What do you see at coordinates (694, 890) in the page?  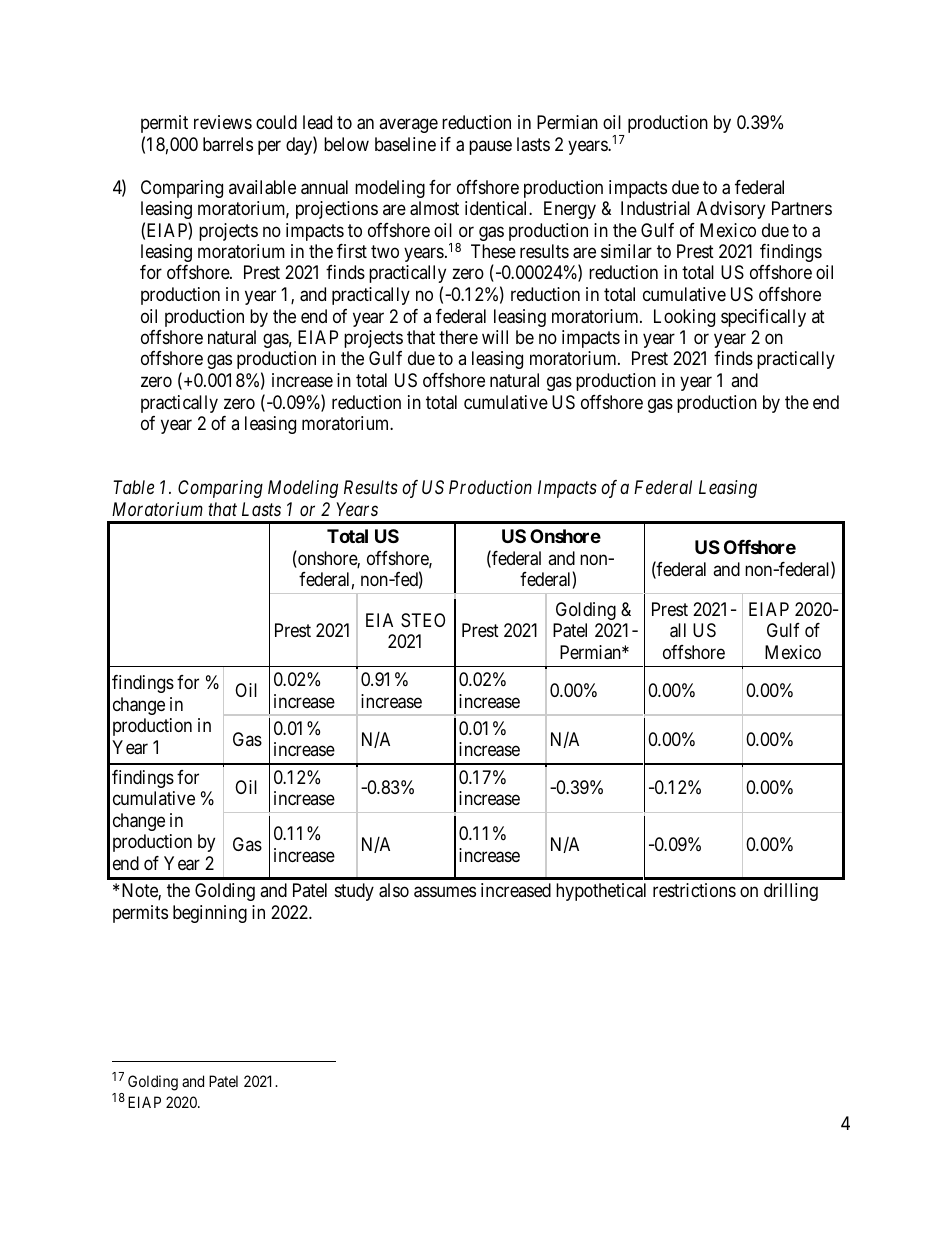 I see `restrictions` at bounding box center [694, 890].
